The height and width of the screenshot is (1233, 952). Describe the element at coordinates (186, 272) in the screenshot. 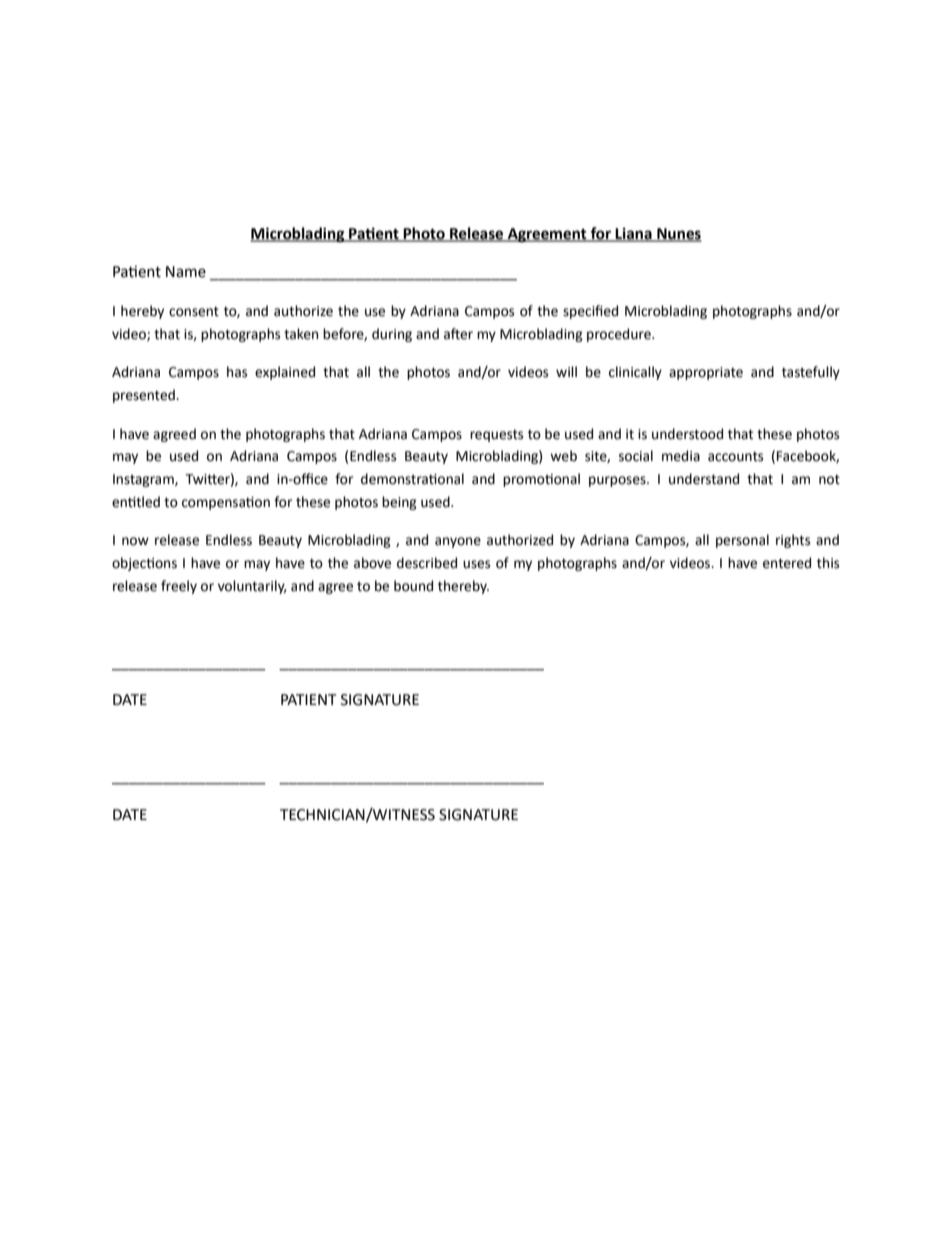

I see `Name` at that location.
